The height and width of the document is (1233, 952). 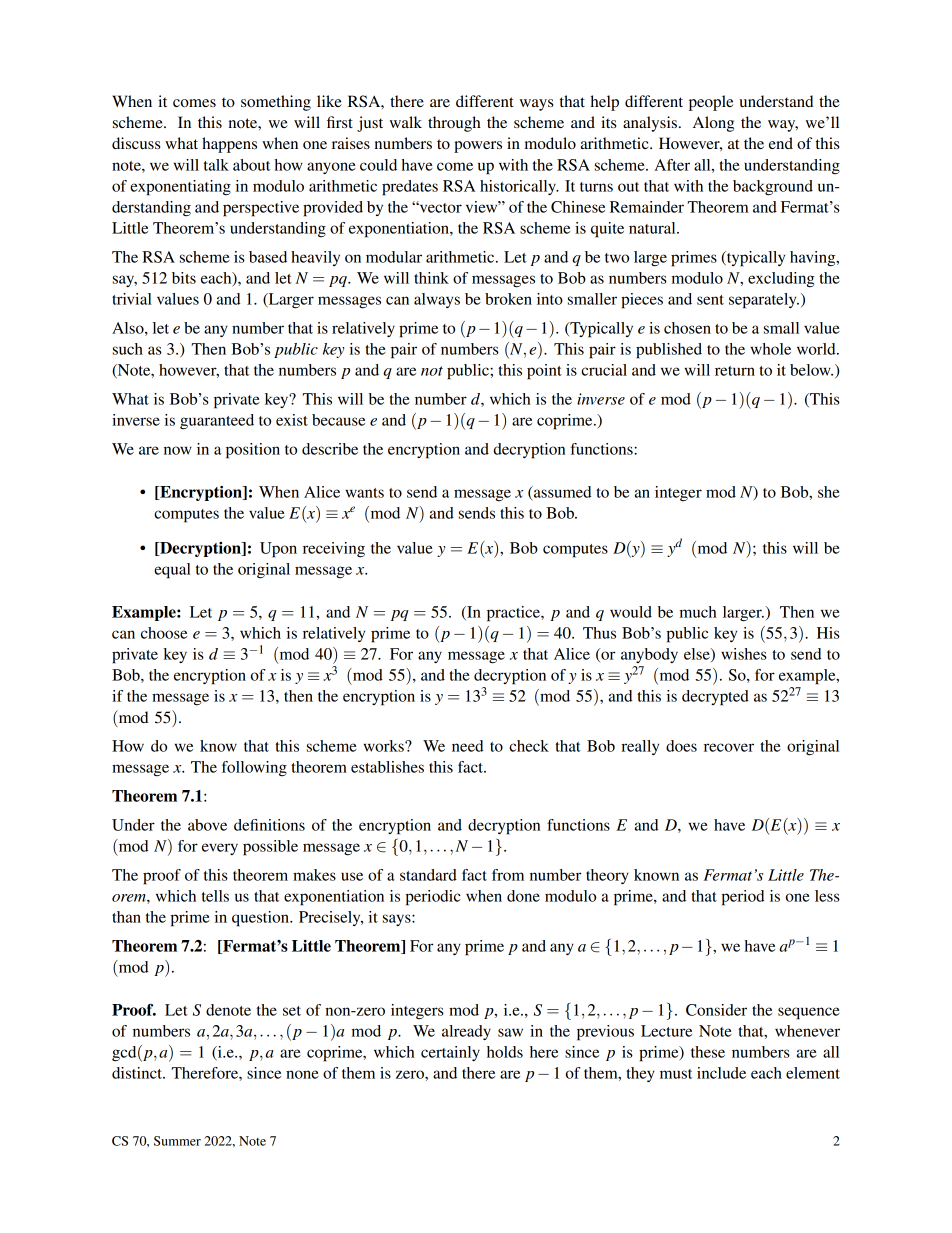 What do you see at coordinates (514, 614) in the document?
I see `practice` at bounding box center [514, 614].
